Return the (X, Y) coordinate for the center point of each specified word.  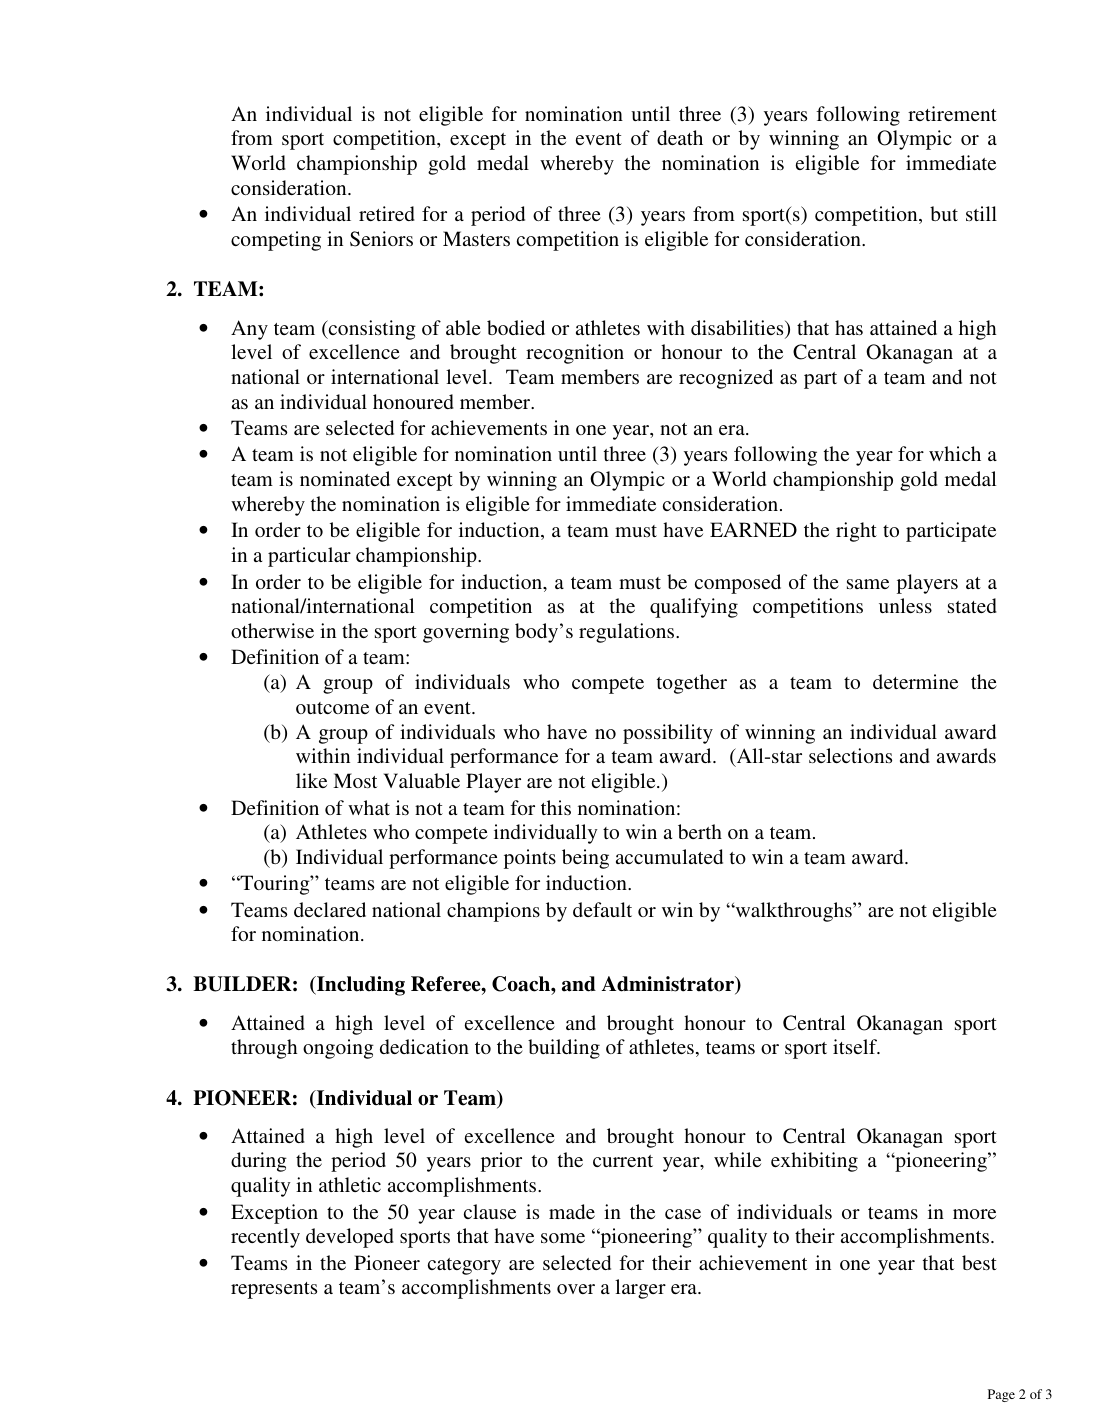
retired (387, 213)
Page (1001, 1395)
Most (355, 780)
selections (850, 755)
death (680, 137)
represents (274, 1290)
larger (640, 1289)
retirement (952, 113)
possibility (668, 734)
